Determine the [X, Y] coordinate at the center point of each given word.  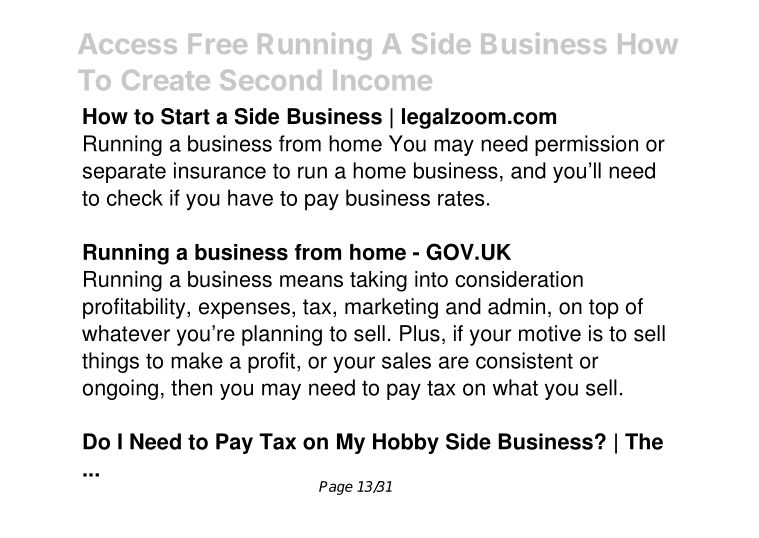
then [191, 387]
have [250, 197]
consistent [524, 360]
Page [336, 488]
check [135, 197]
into [431, 279]
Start [185, 116]
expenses [244, 310]
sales [406, 360]
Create [166, 80]
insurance [220, 170]
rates [461, 198]
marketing [391, 308]
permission [586, 145]
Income [382, 80]
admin [516, 306]
